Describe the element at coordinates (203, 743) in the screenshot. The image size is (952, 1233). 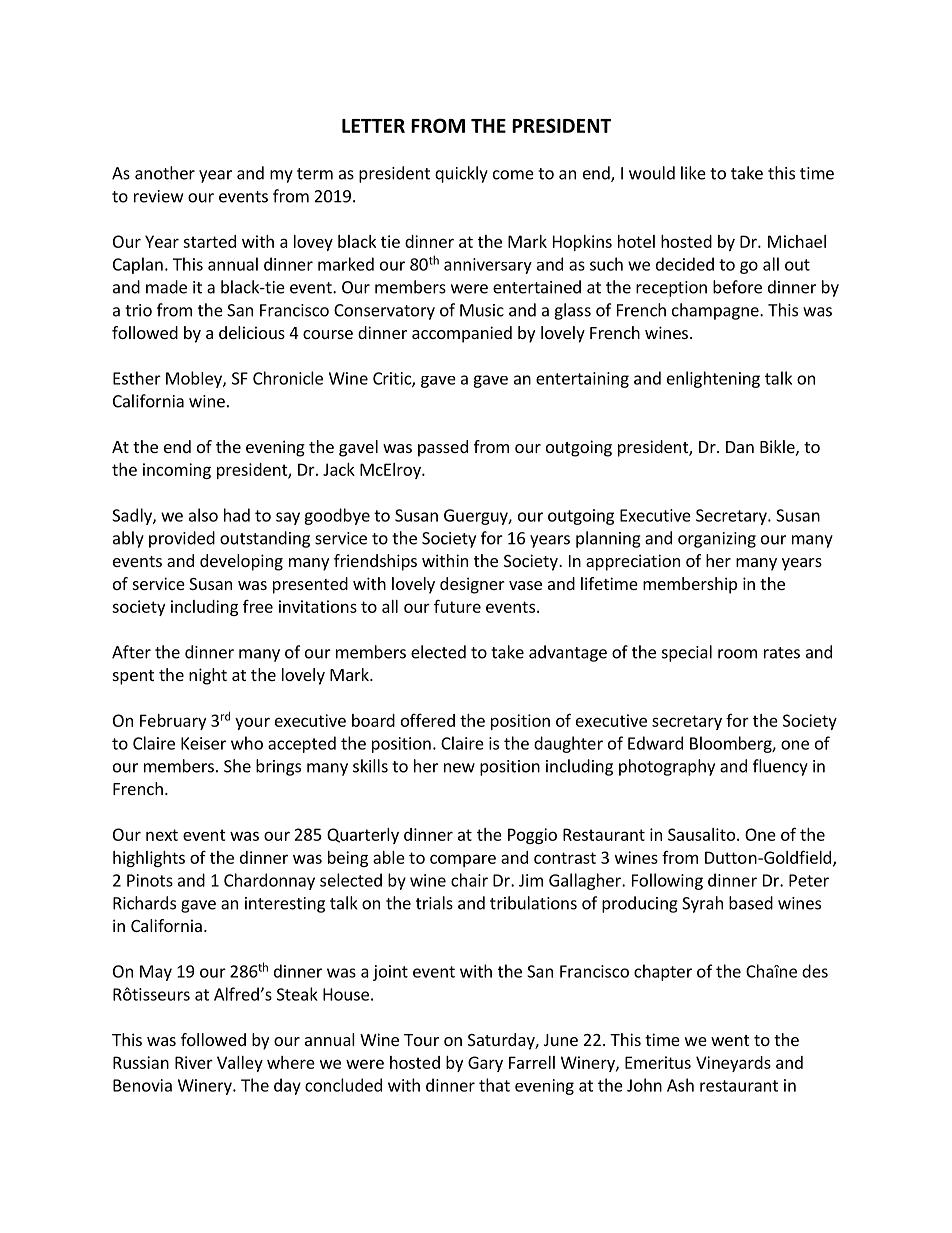
I see `Keiser` at that location.
